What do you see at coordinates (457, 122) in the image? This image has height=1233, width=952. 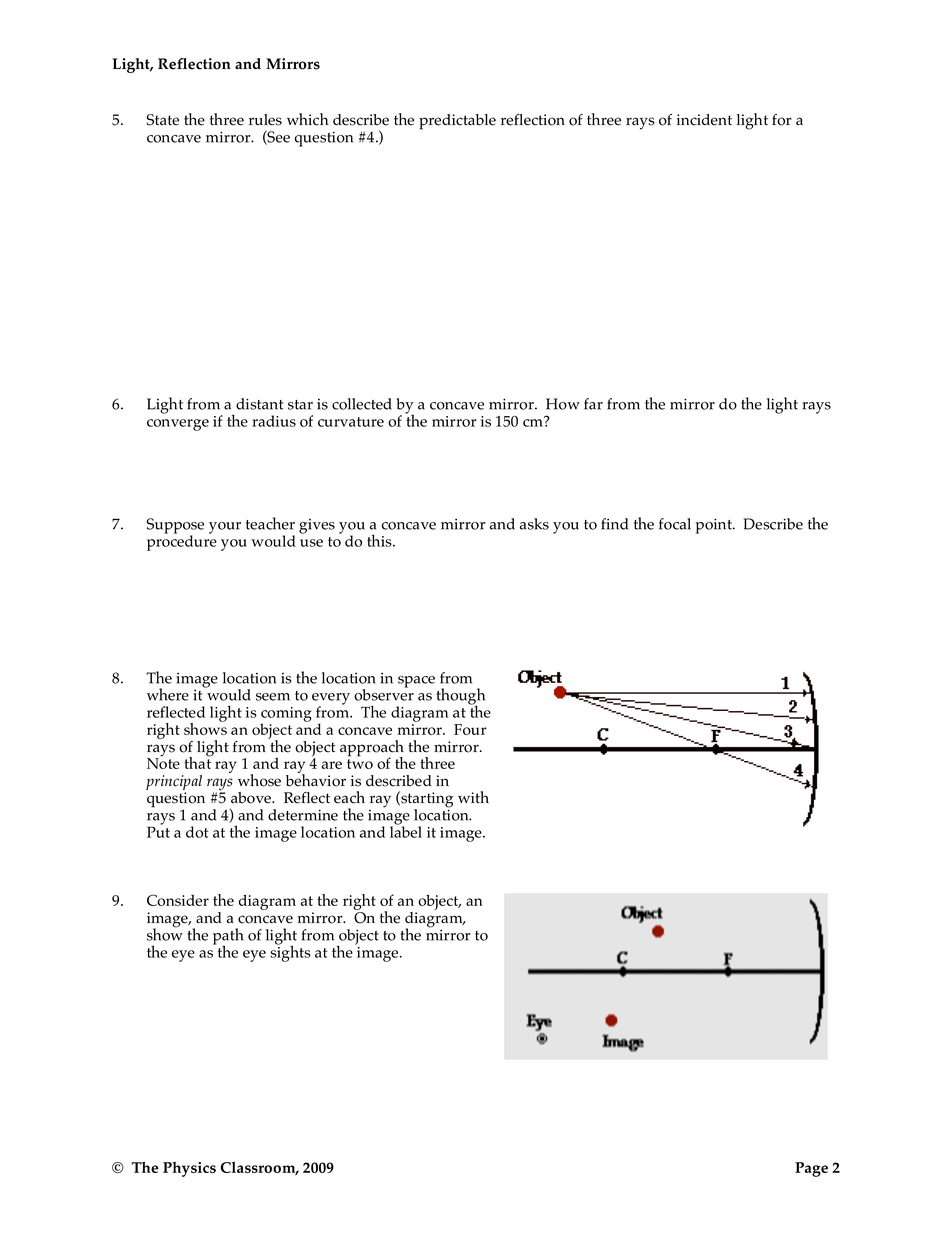 I see `predictable` at bounding box center [457, 122].
